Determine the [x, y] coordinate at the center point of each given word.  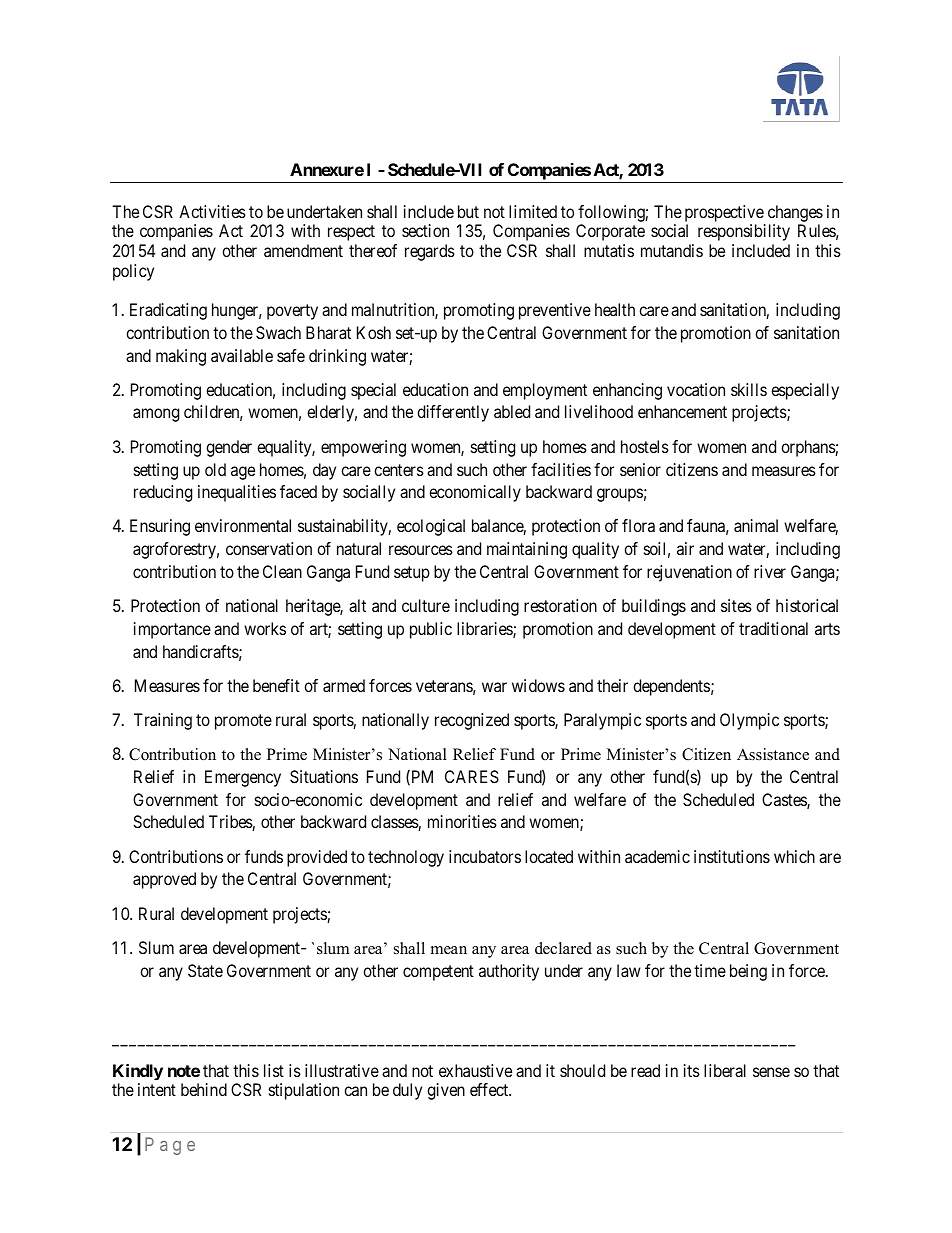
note [184, 1071]
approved [164, 880]
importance [172, 630]
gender [229, 448]
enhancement [682, 411]
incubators [485, 856]
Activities [212, 211]
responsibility [744, 232]
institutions [732, 856]
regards [430, 252]
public [431, 630]
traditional [773, 628]
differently [453, 413]
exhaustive [475, 1070]
